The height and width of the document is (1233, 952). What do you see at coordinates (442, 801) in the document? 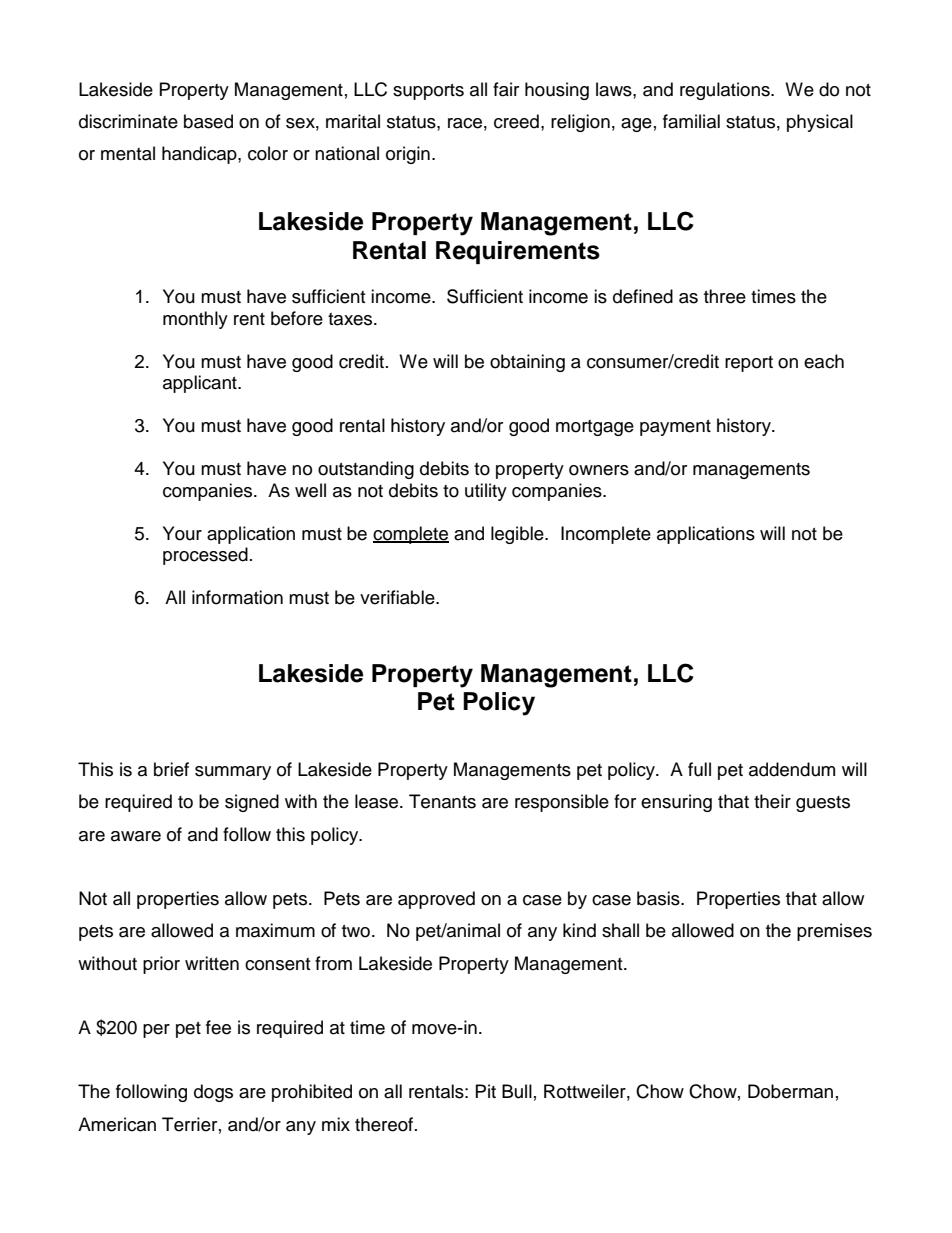
I see `Tenants` at bounding box center [442, 801].
